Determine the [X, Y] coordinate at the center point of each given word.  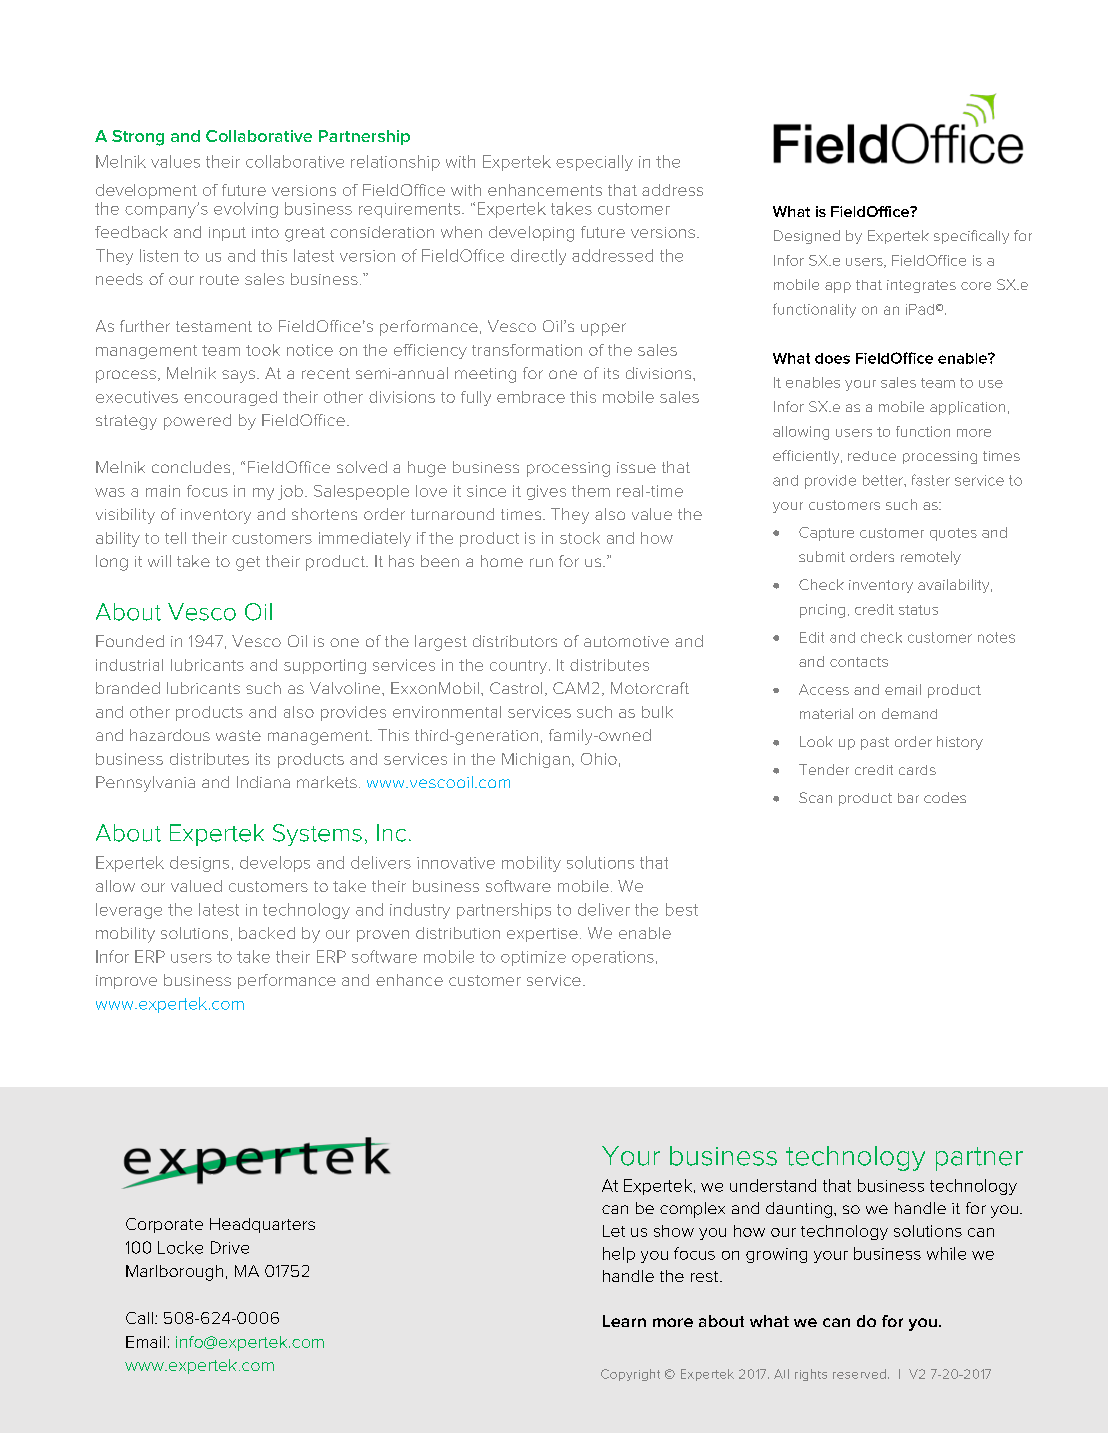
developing [531, 234]
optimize [533, 958]
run [541, 562]
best [682, 909]
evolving [246, 210]
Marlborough [174, 1273]
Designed [807, 237]
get [248, 563]
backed [267, 933]
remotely [931, 558]
